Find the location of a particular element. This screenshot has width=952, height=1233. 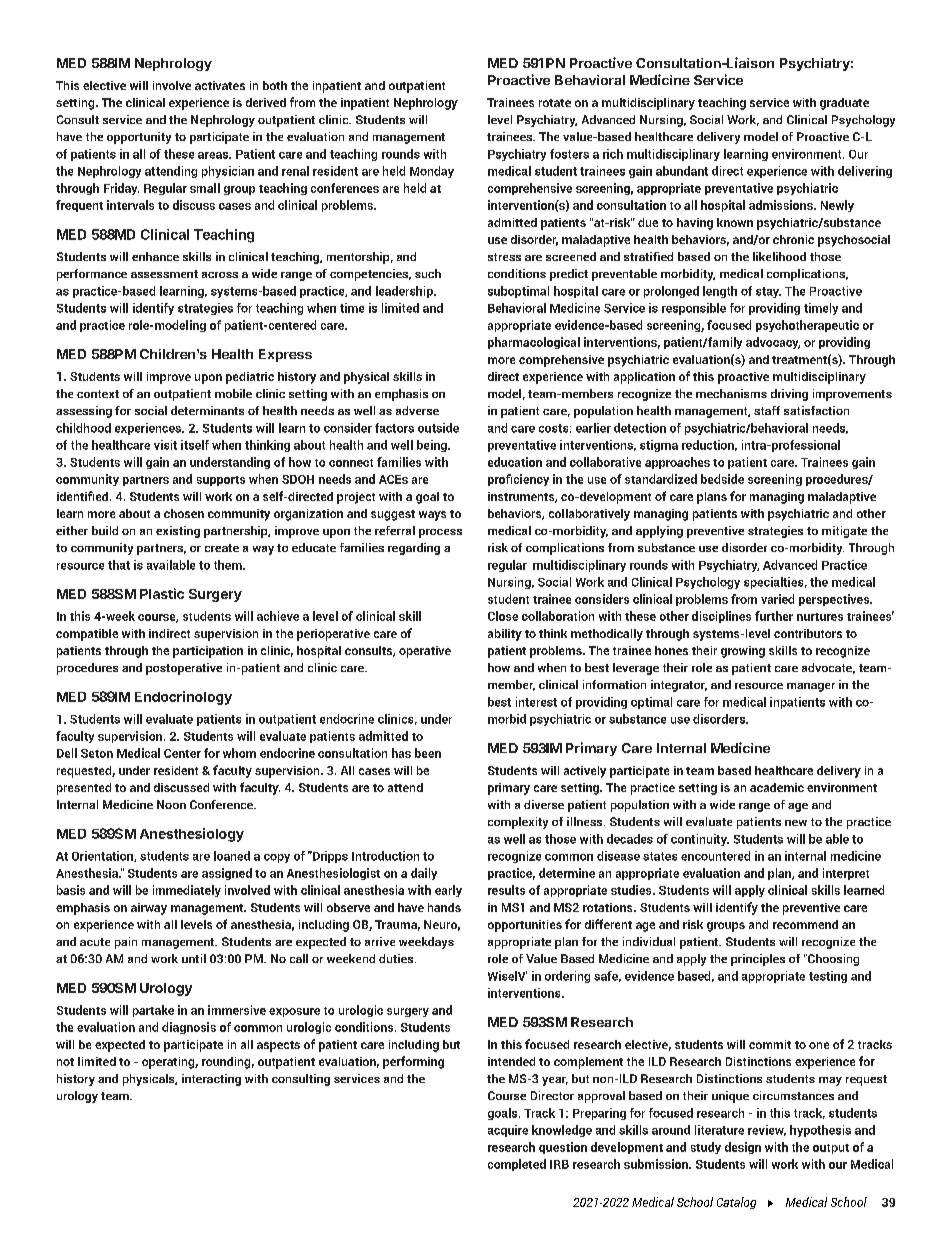

opportunity is located at coordinates (139, 138).
